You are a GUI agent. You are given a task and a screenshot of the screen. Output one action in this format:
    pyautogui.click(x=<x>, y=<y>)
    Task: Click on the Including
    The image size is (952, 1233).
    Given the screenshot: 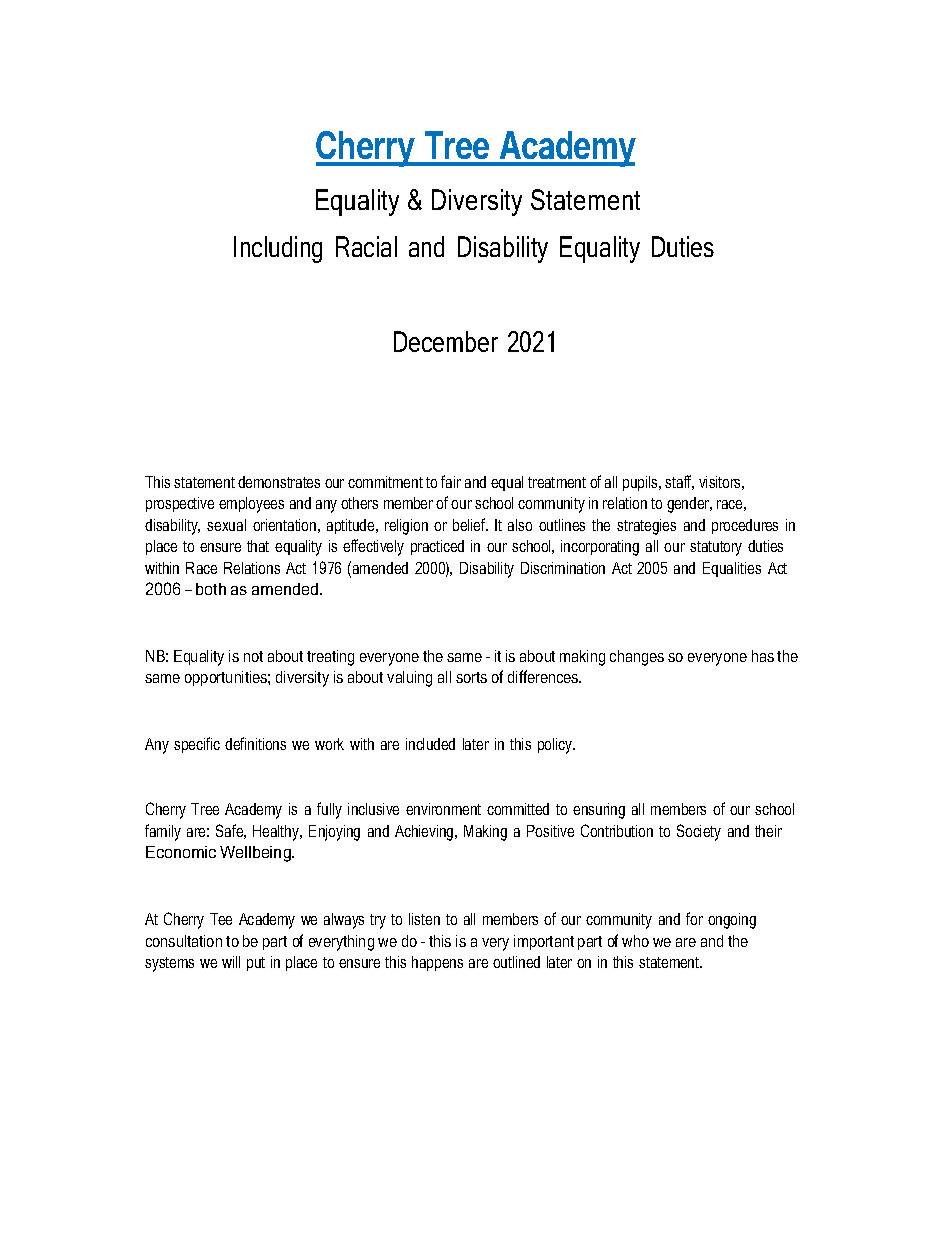 What is the action you would take?
    pyautogui.click(x=278, y=249)
